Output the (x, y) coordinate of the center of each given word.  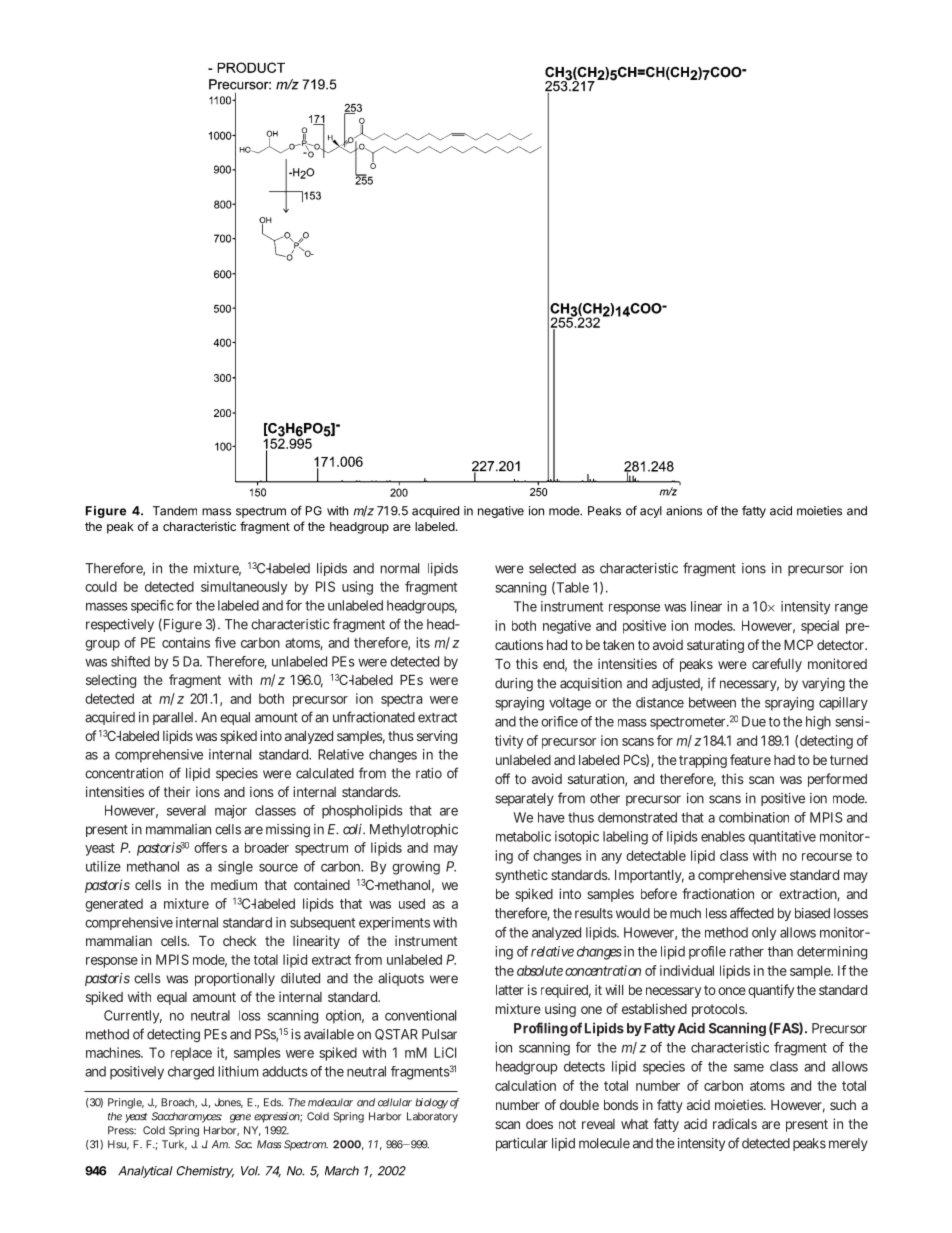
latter (510, 990)
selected (552, 568)
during (514, 685)
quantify (771, 991)
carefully (777, 665)
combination (754, 817)
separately (524, 799)
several (186, 810)
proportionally (235, 979)
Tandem (175, 511)
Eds (272, 1102)
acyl (651, 512)
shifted (130, 661)
